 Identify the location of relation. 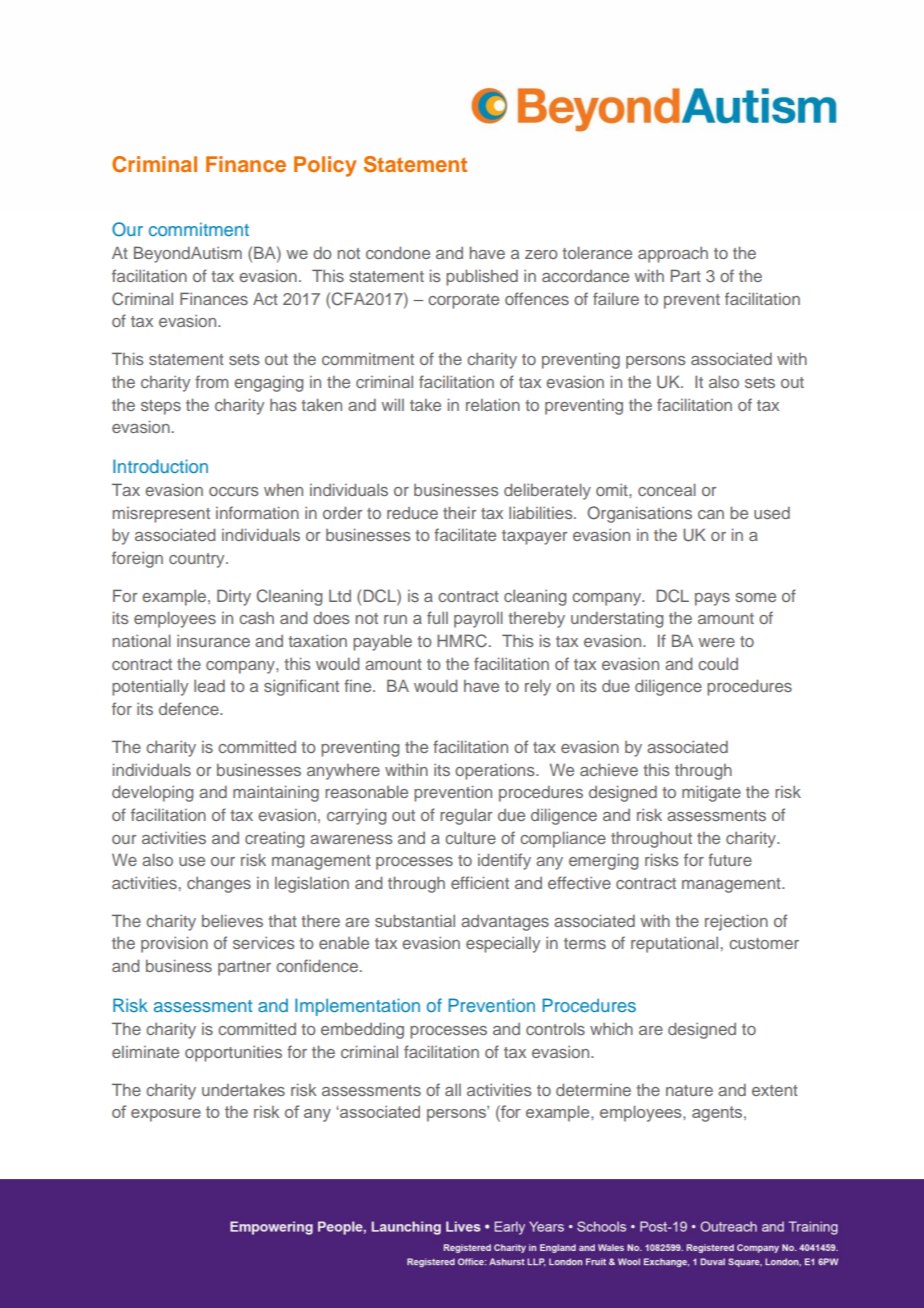
(493, 404).
